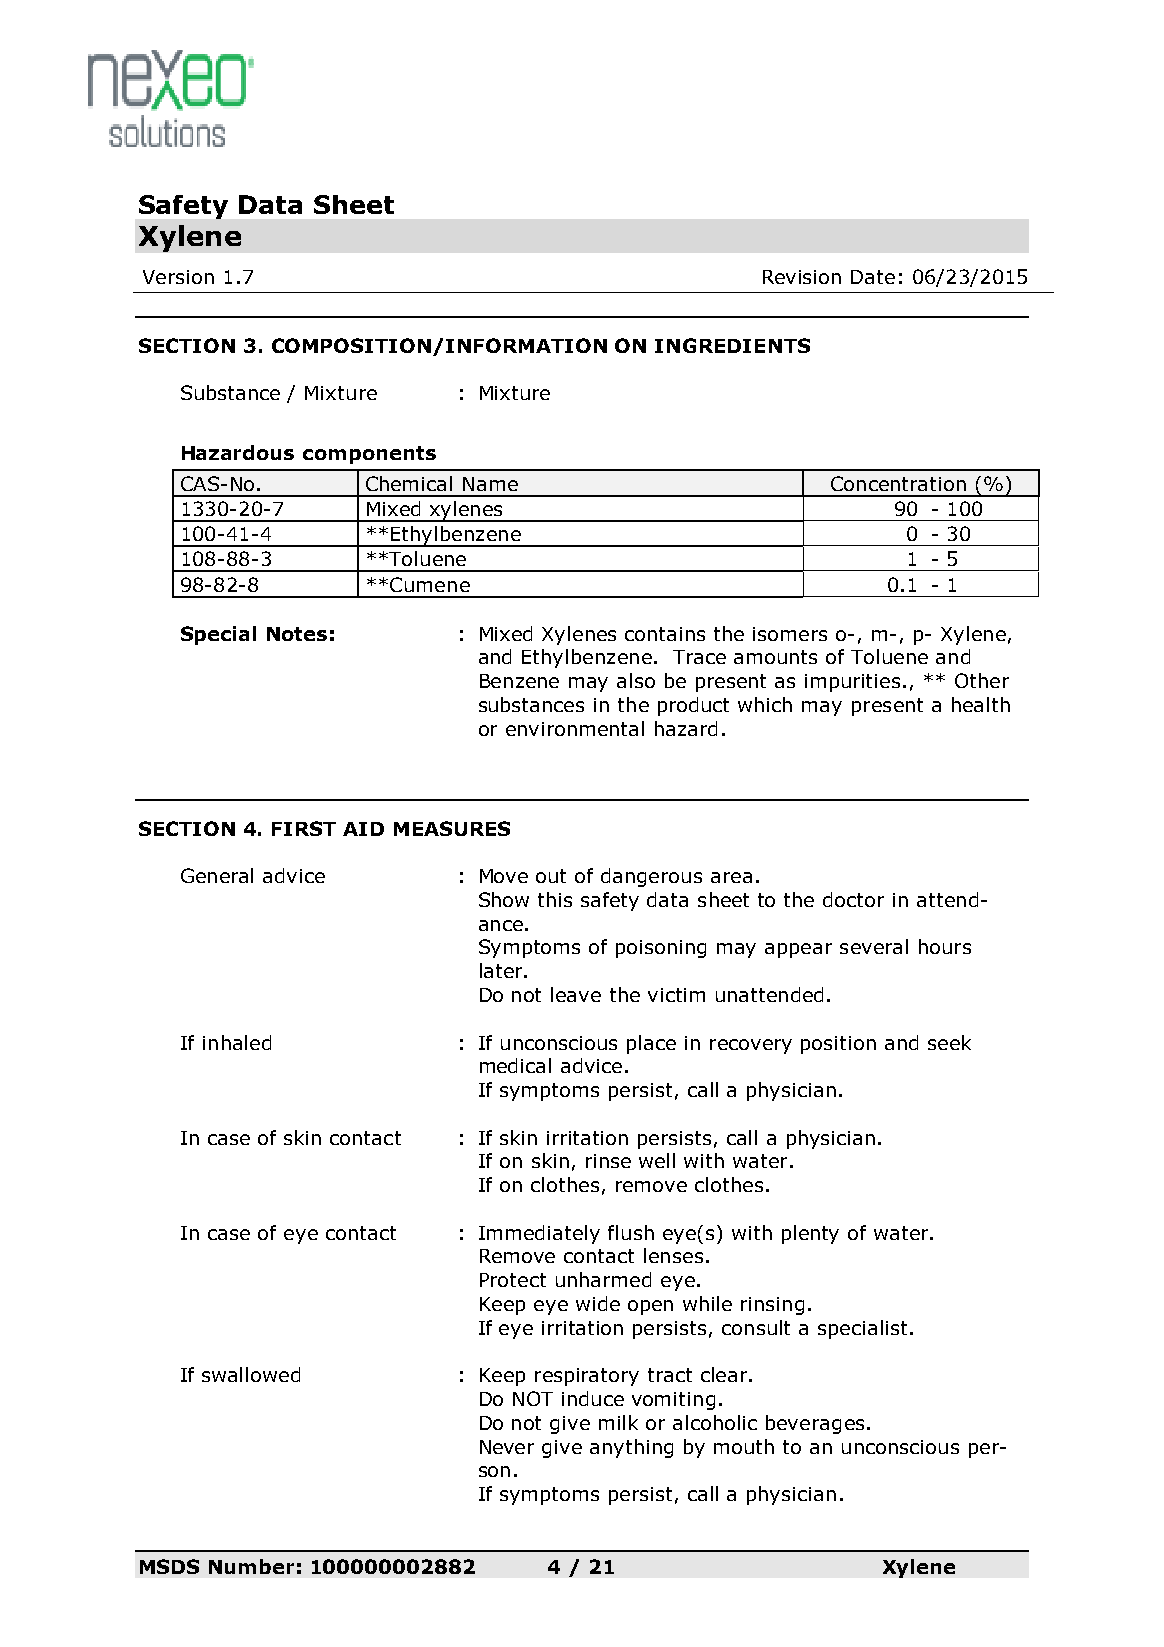  What do you see at coordinates (631, 1448) in the screenshot?
I see `anything` at bounding box center [631, 1448].
